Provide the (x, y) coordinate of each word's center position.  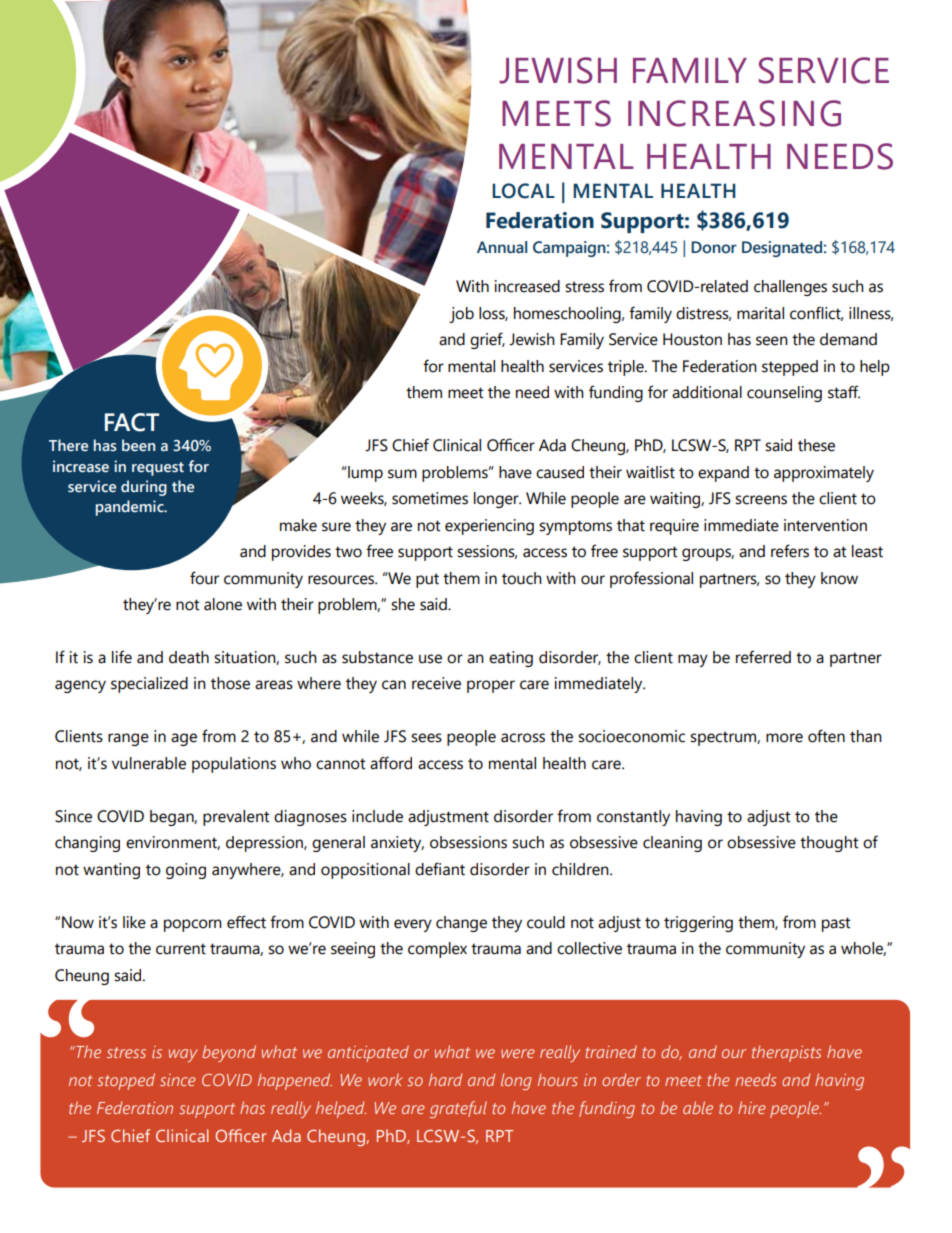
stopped (126, 1081)
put (427, 580)
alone (223, 604)
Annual (502, 247)
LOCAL (523, 191)
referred (763, 657)
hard (445, 1079)
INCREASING (734, 113)
